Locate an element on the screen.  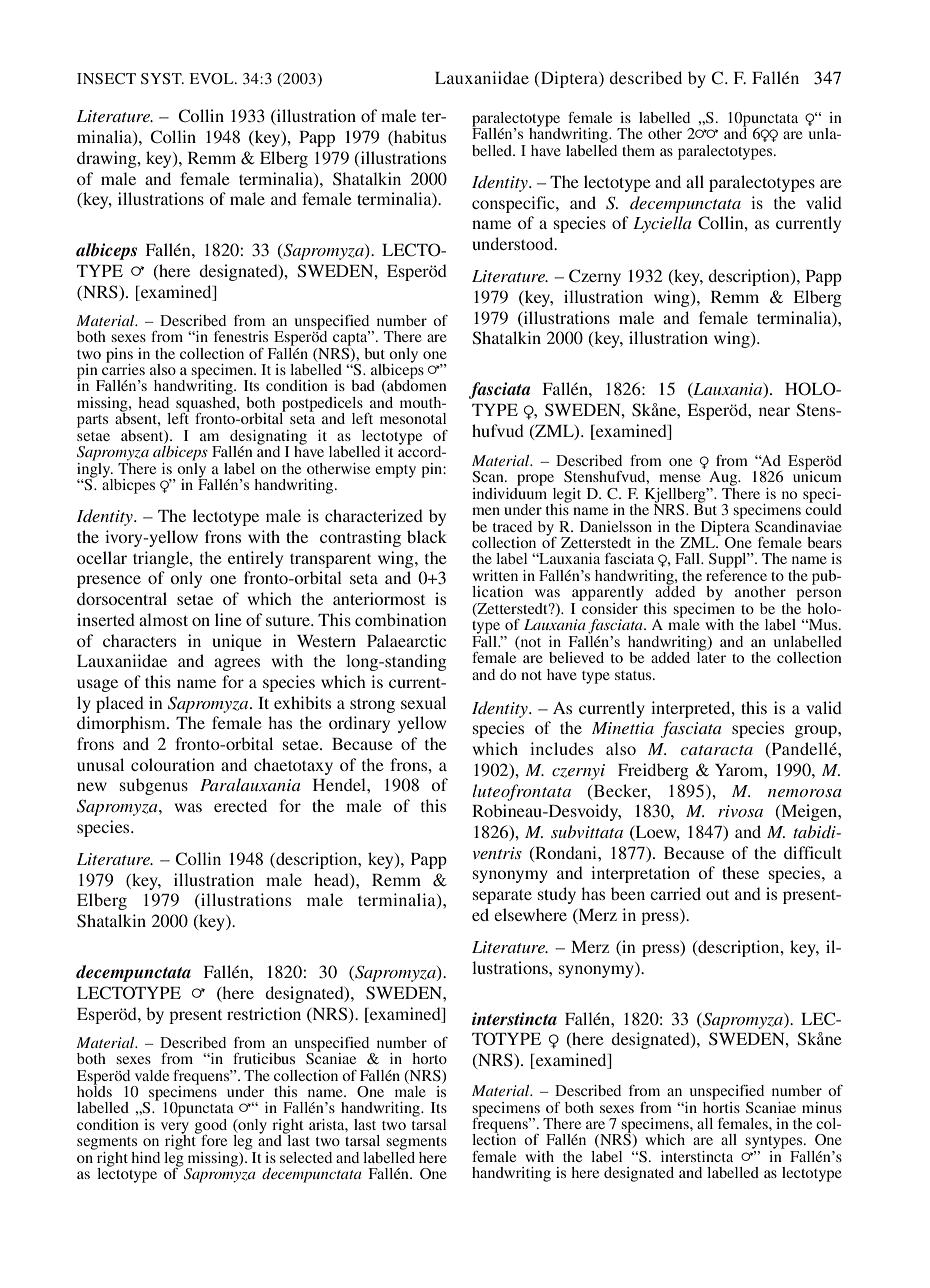
erected is located at coordinates (240, 805).
